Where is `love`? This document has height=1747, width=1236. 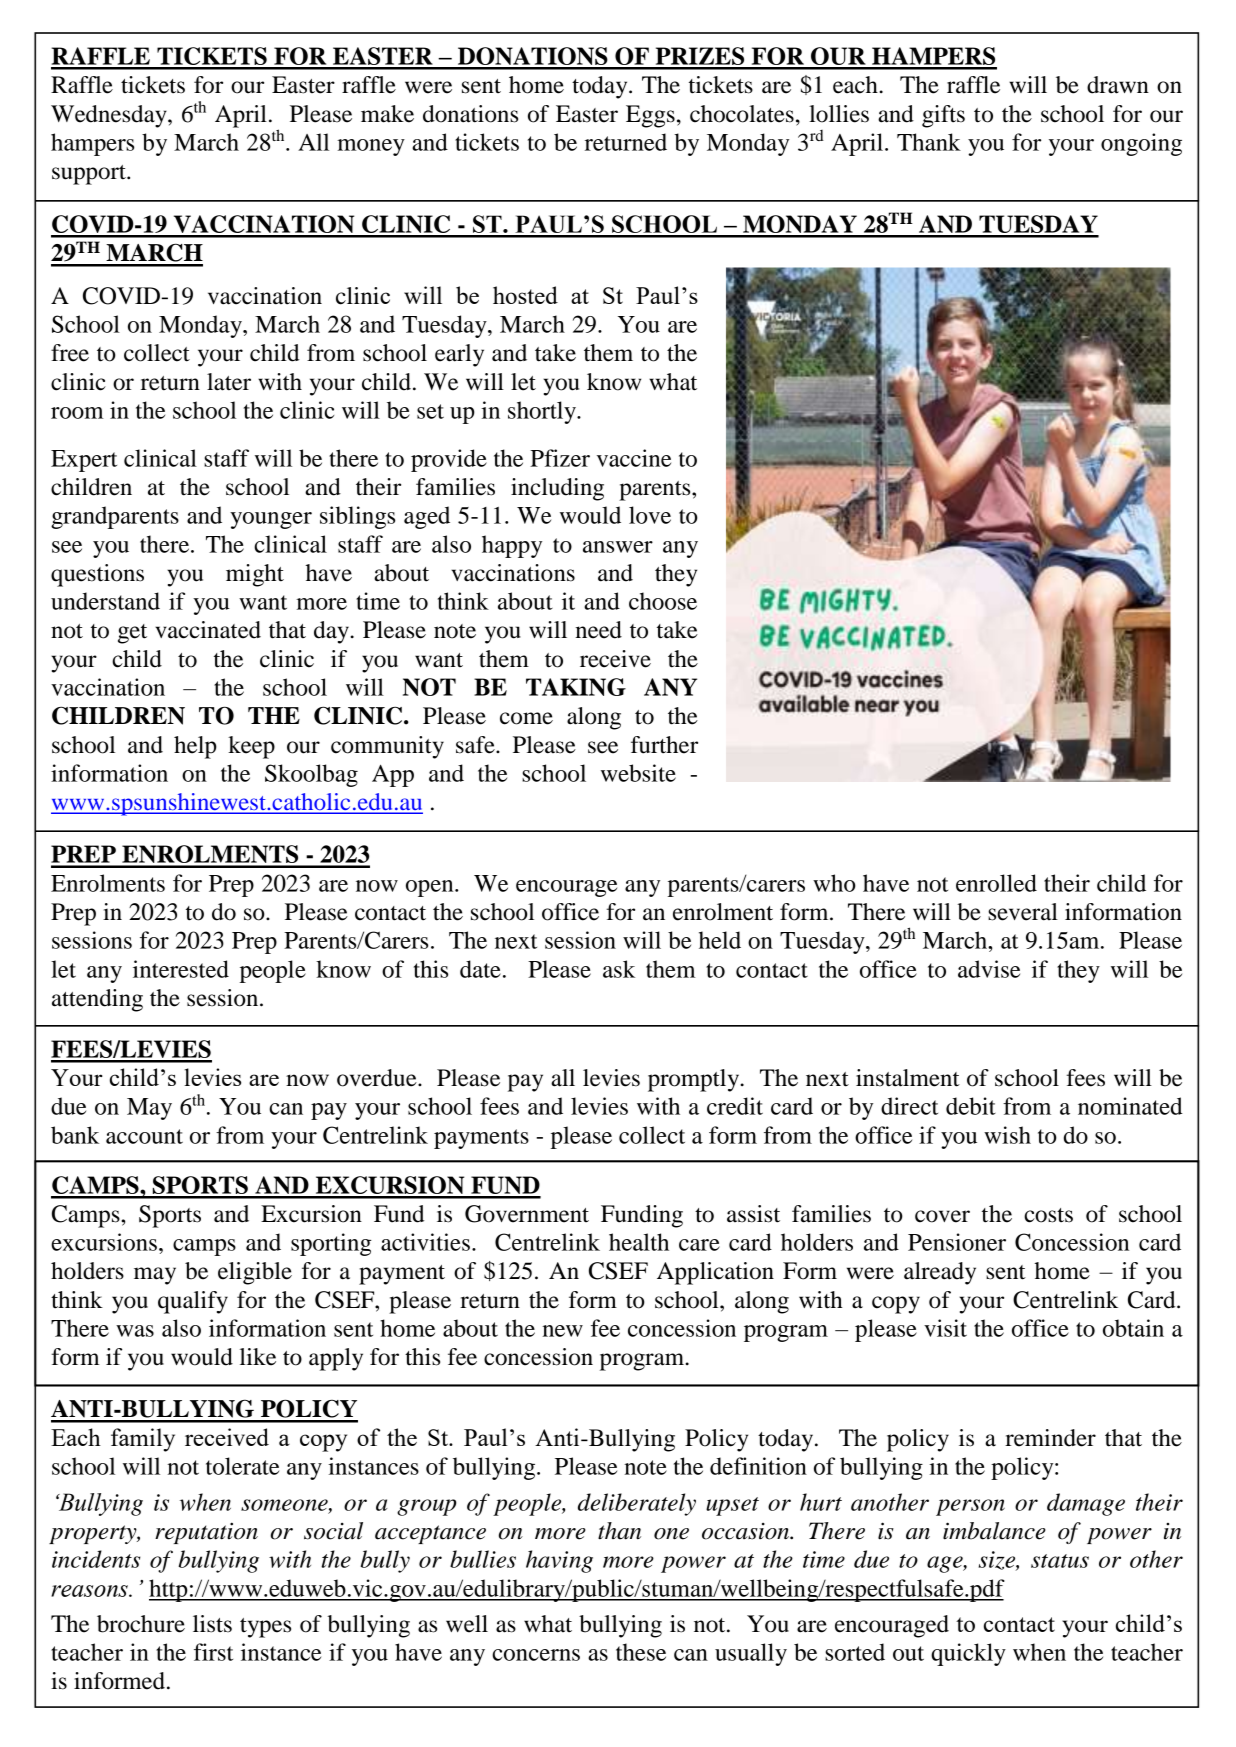
love is located at coordinates (650, 515).
